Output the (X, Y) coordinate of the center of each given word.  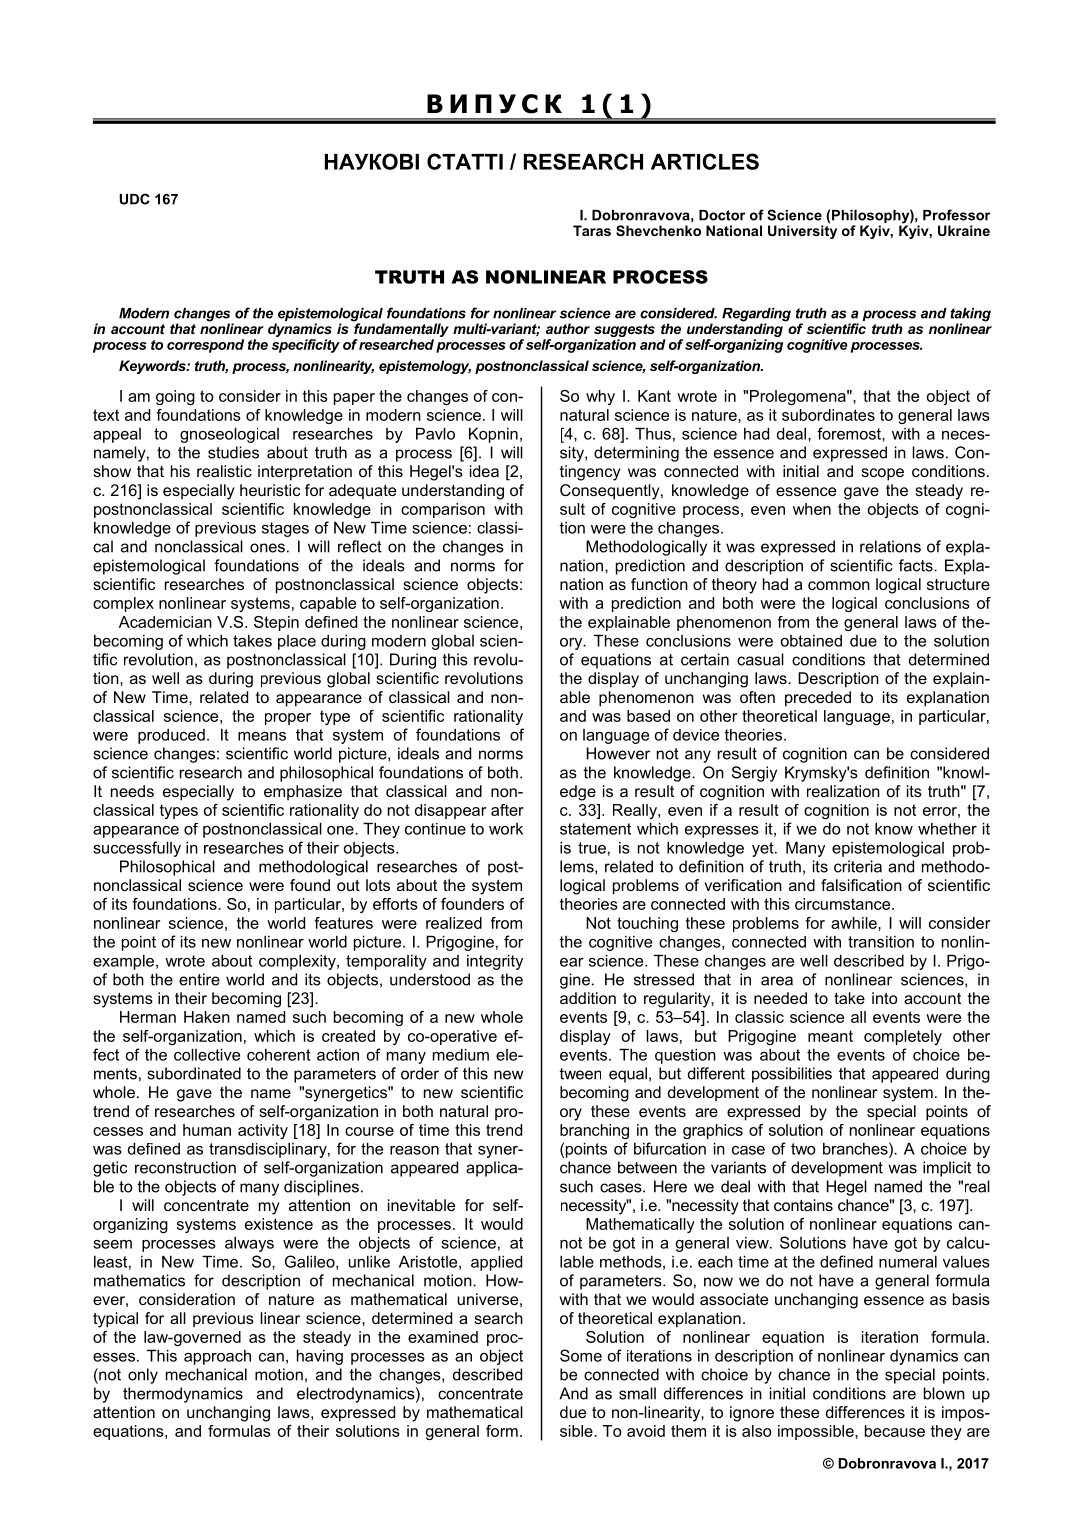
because (895, 1431)
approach (217, 1357)
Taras (592, 230)
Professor (956, 215)
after (507, 810)
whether (947, 828)
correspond (205, 346)
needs (132, 791)
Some (581, 1355)
